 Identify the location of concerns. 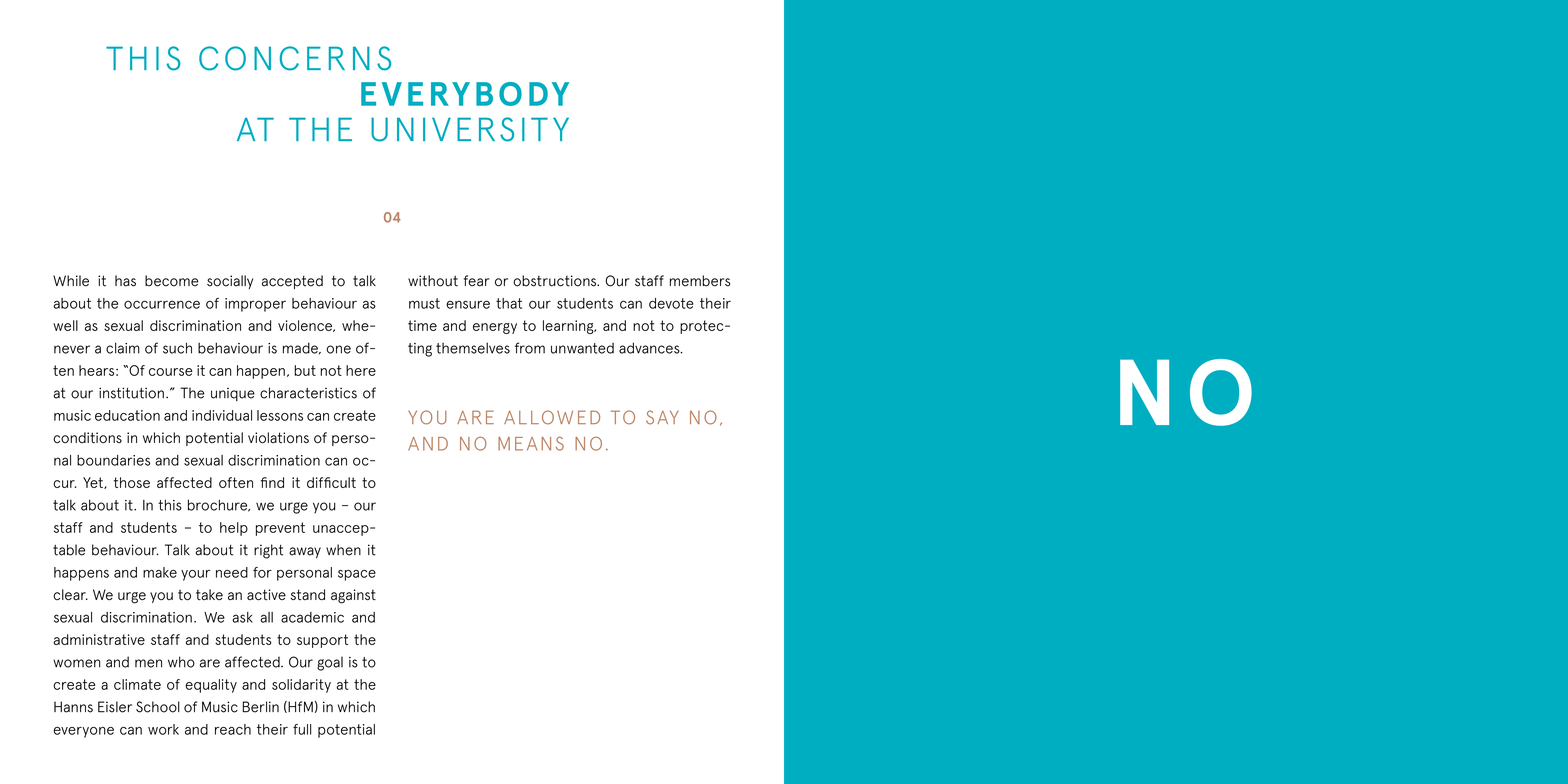
(295, 58).
